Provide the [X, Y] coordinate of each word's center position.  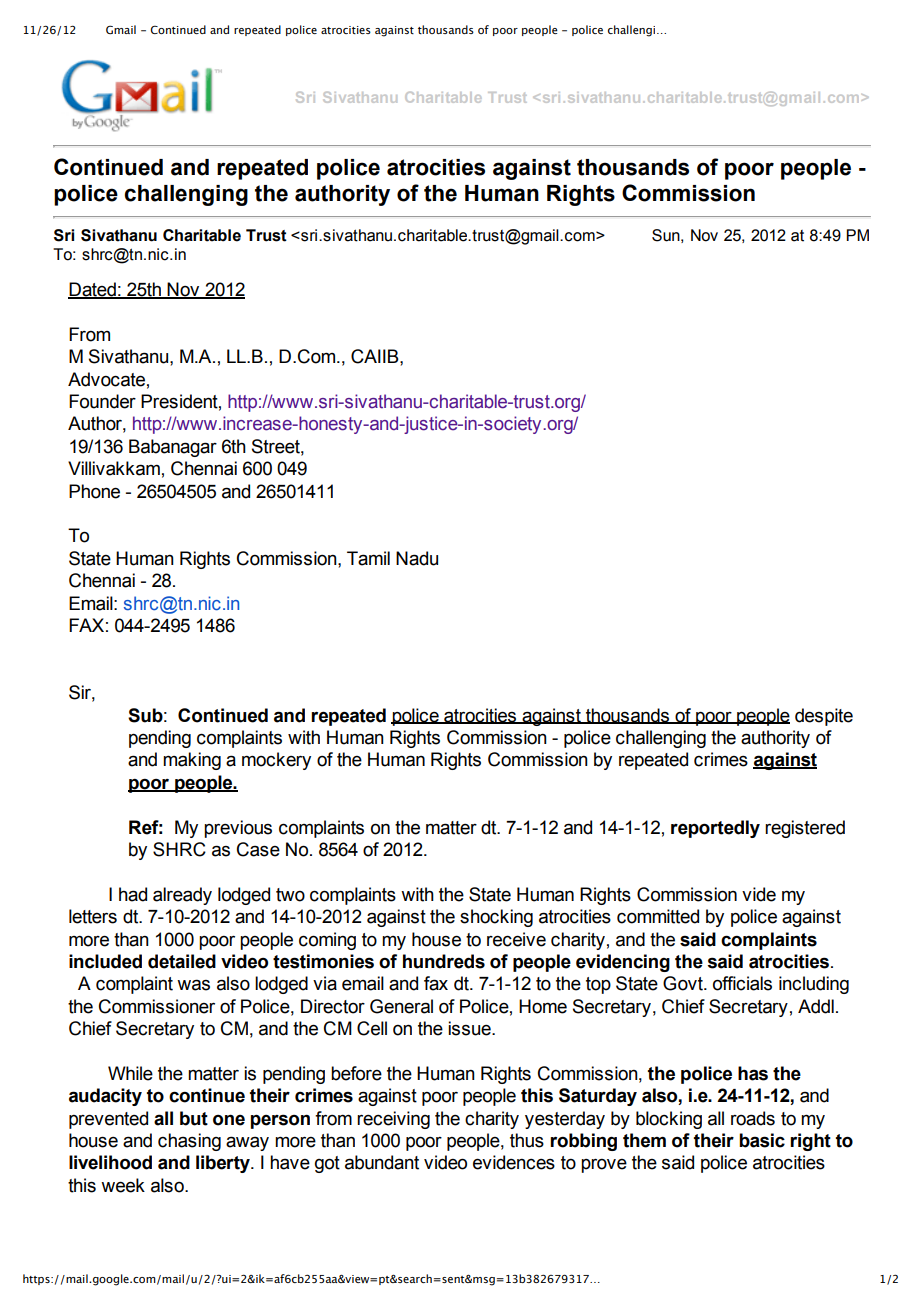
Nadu [417, 558]
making [192, 761]
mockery [276, 761]
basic [762, 1140]
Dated [93, 290]
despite [824, 717]
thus [527, 1140]
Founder [102, 401]
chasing [189, 1142]
